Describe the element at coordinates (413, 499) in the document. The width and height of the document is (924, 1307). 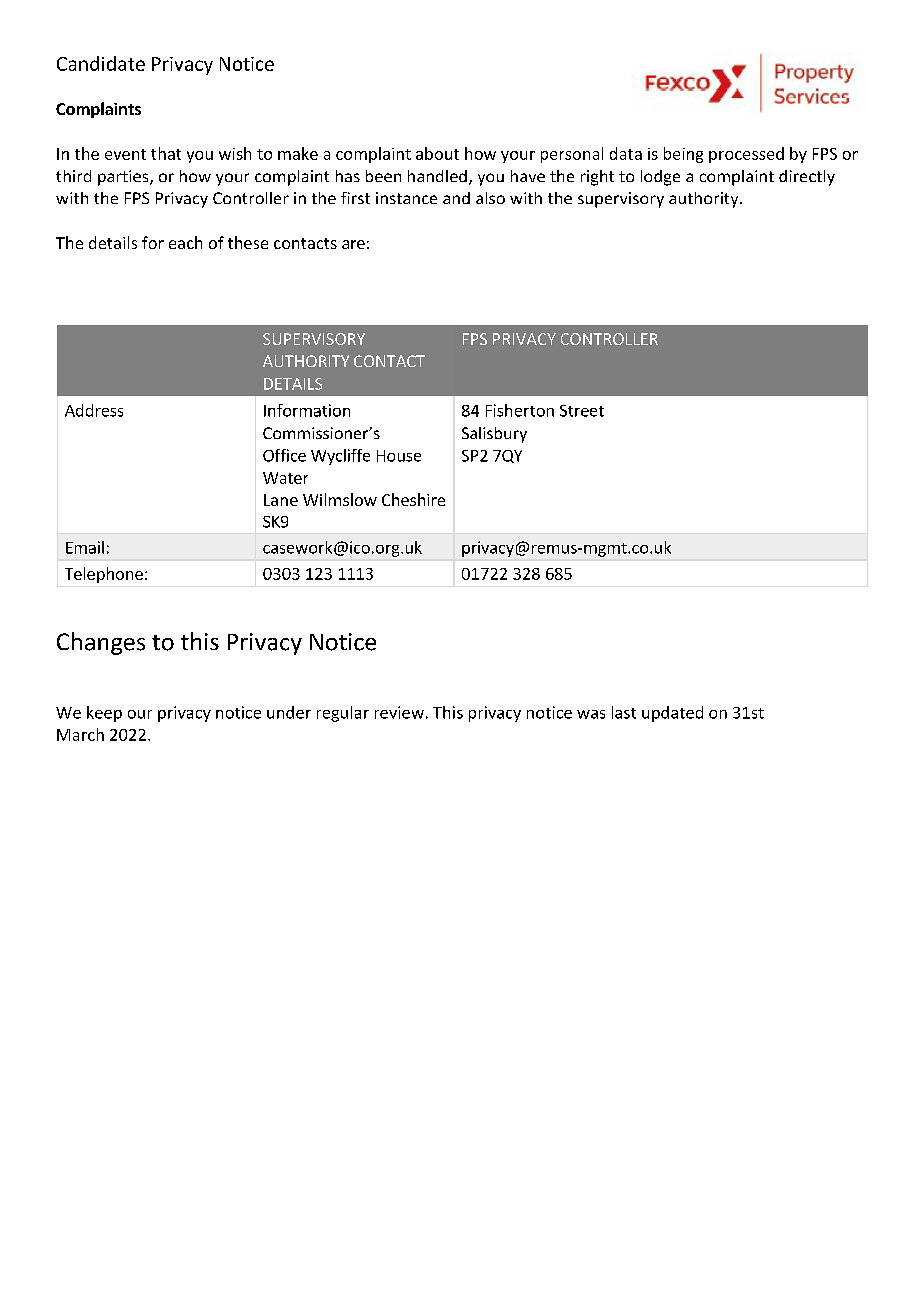
I see `Cheshire` at that location.
